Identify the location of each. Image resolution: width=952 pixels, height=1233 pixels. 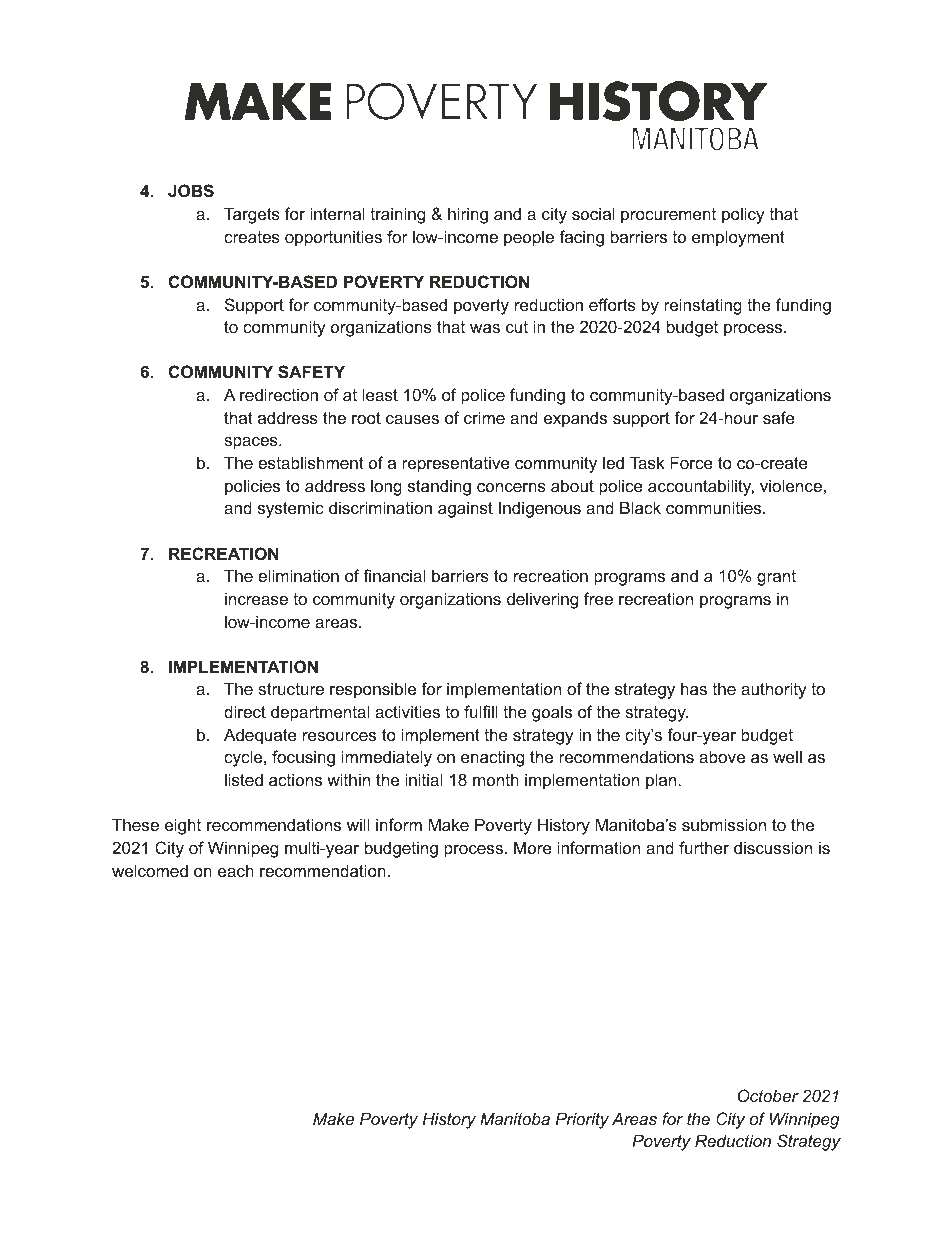
(236, 870).
